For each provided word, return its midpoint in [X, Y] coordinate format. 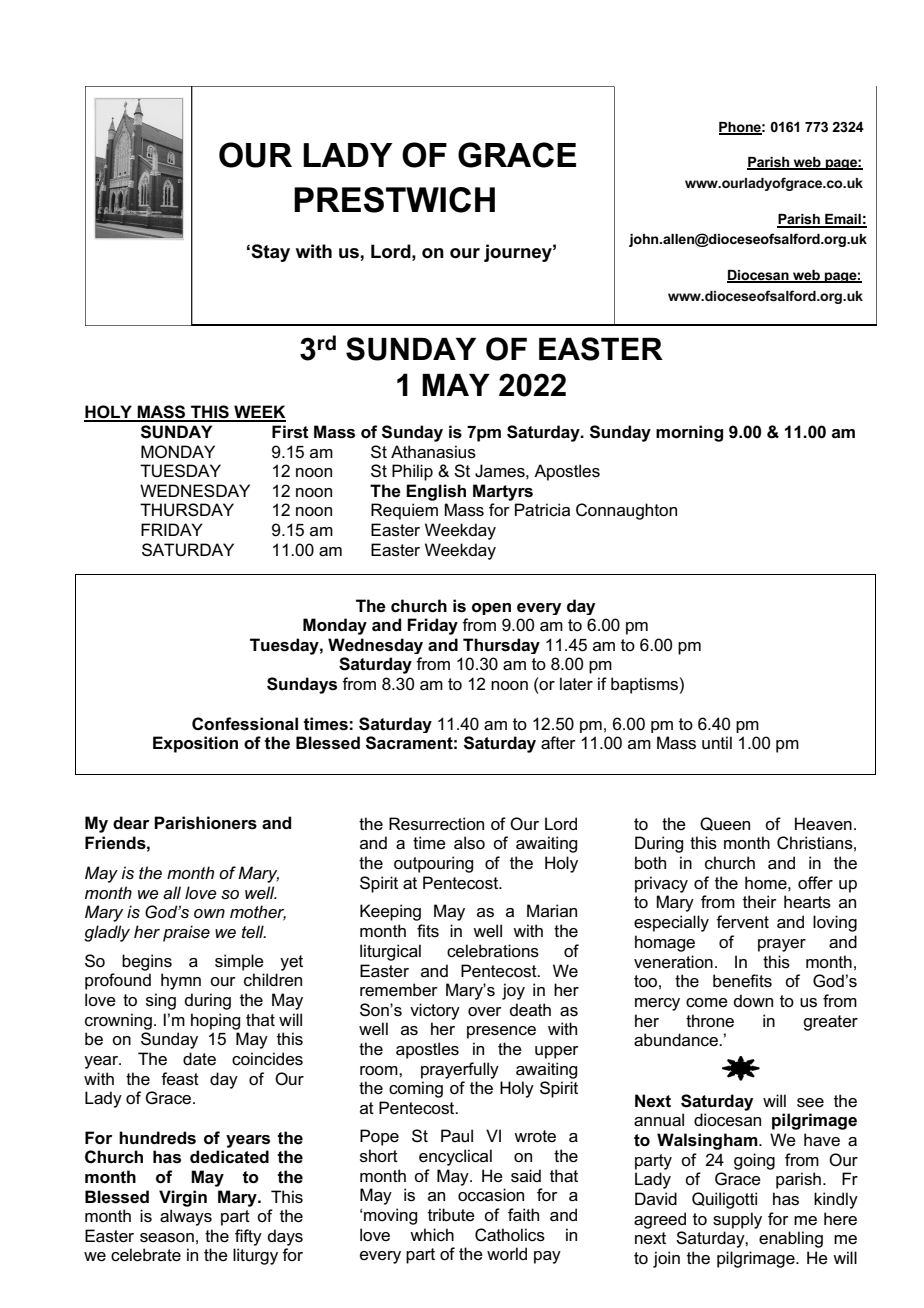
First [290, 432]
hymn [181, 981]
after [558, 743]
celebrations [493, 951]
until [717, 743]
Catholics [510, 1235]
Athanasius [433, 452]
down [753, 1000]
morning [689, 433]
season [167, 1238]
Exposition [195, 744]
